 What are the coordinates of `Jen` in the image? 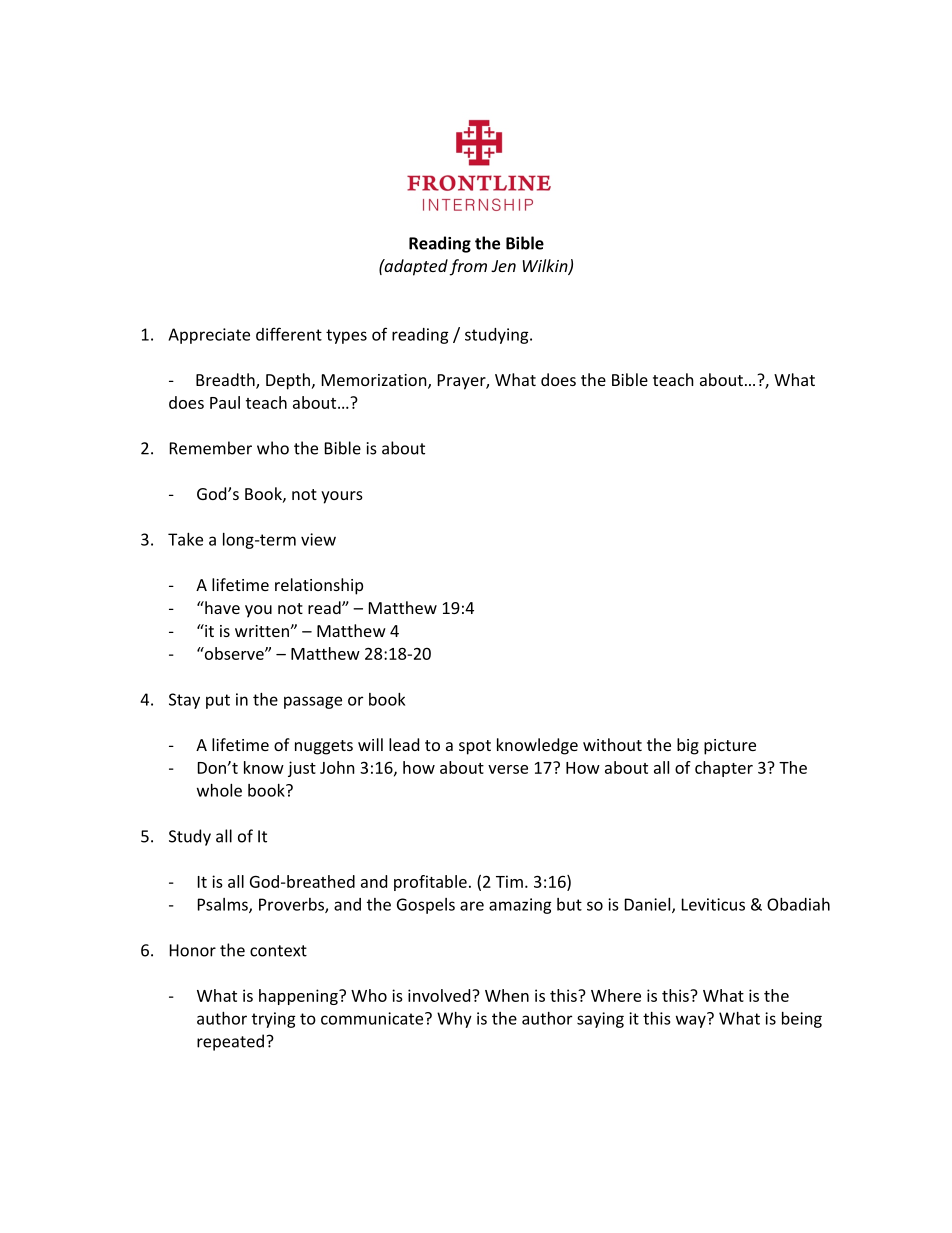 It's located at (503, 266).
